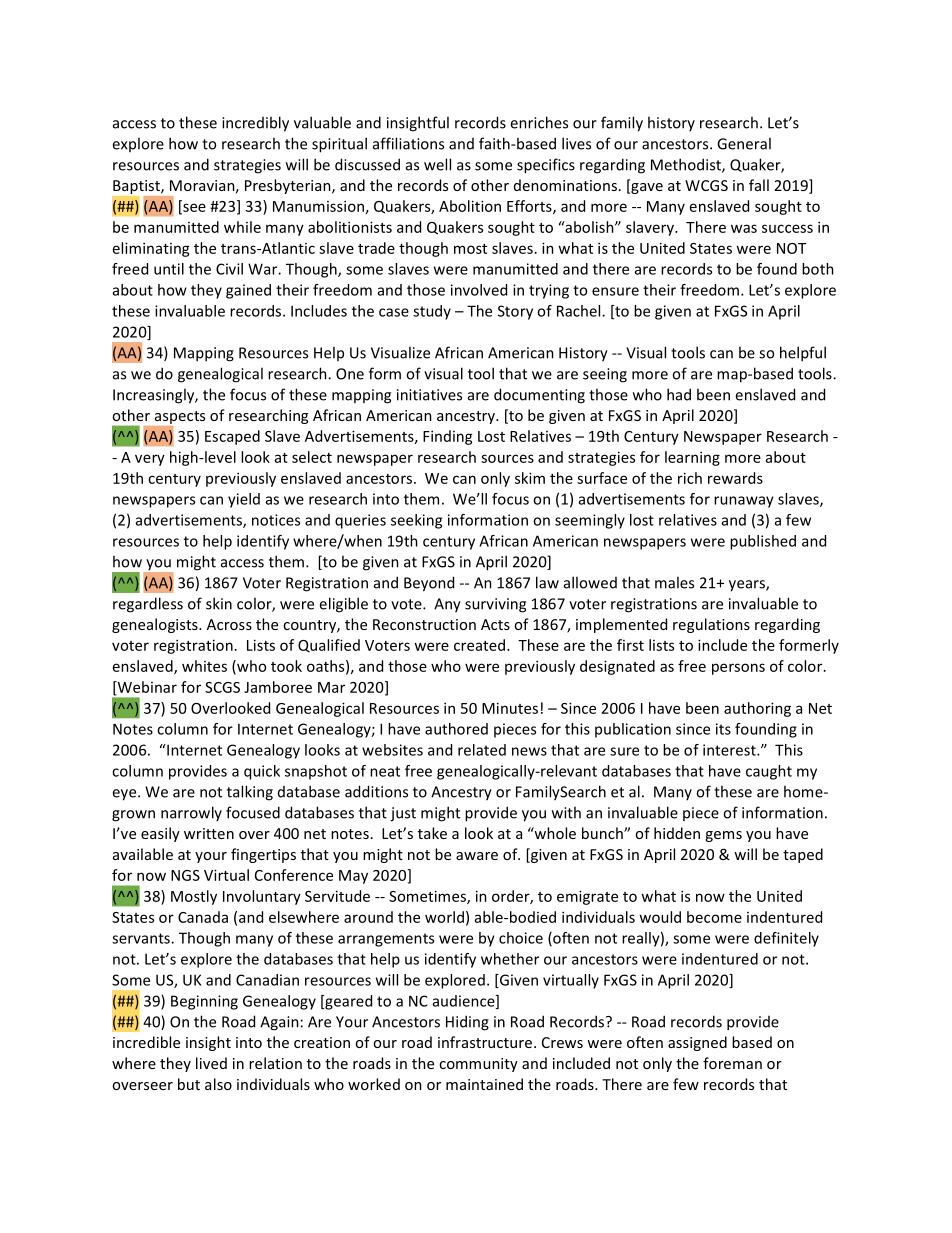  What do you see at coordinates (204, 666) in the screenshot?
I see `whites` at bounding box center [204, 666].
